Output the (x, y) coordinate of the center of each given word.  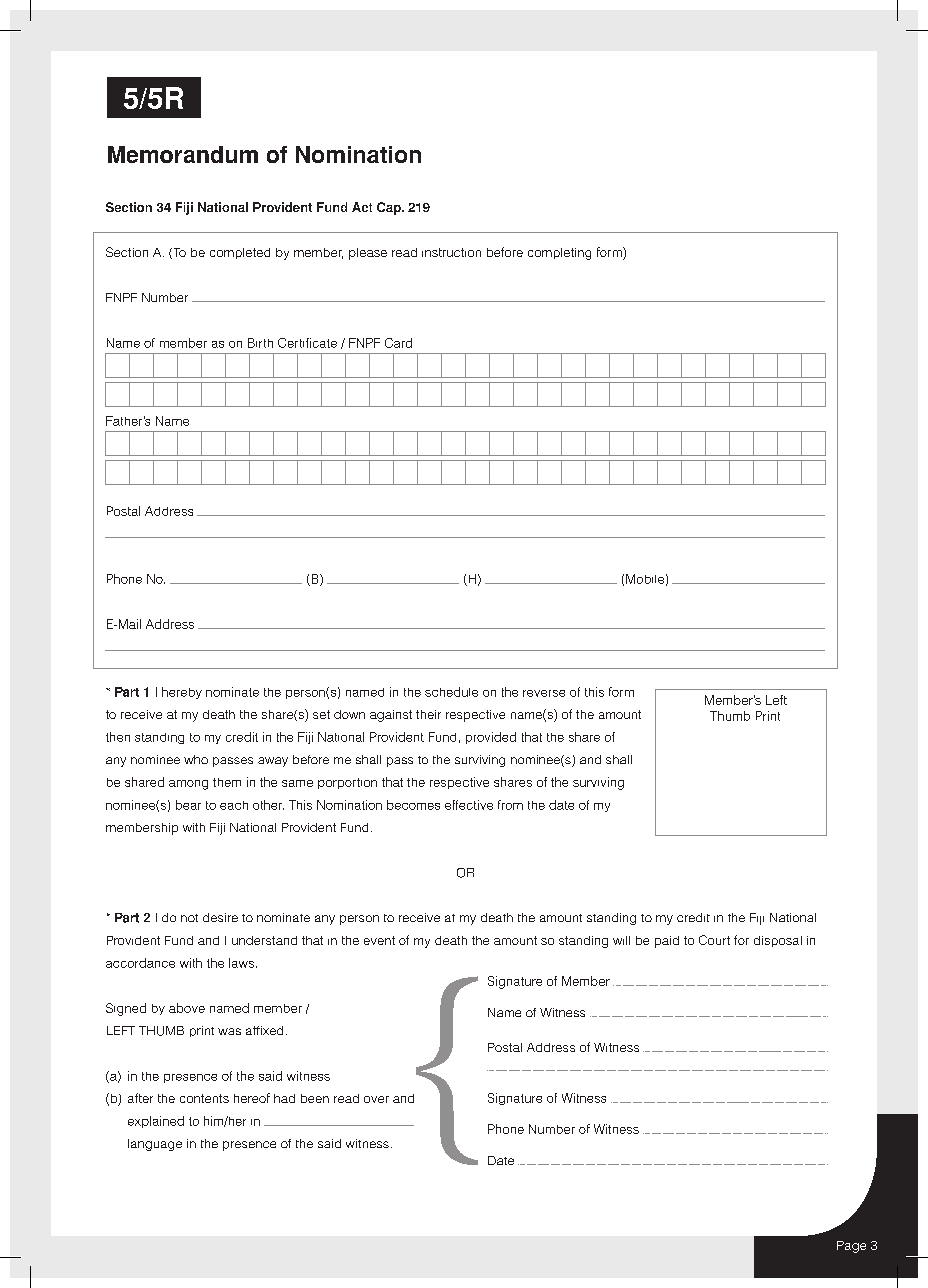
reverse (544, 693)
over (376, 1099)
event (379, 940)
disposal (778, 941)
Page (851, 1247)
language (155, 1145)
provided (491, 738)
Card (398, 343)
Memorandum (183, 154)
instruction (451, 252)
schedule (451, 692)
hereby (182, 693)
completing (559, 254)
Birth (260, 343)
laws (241, 963)
